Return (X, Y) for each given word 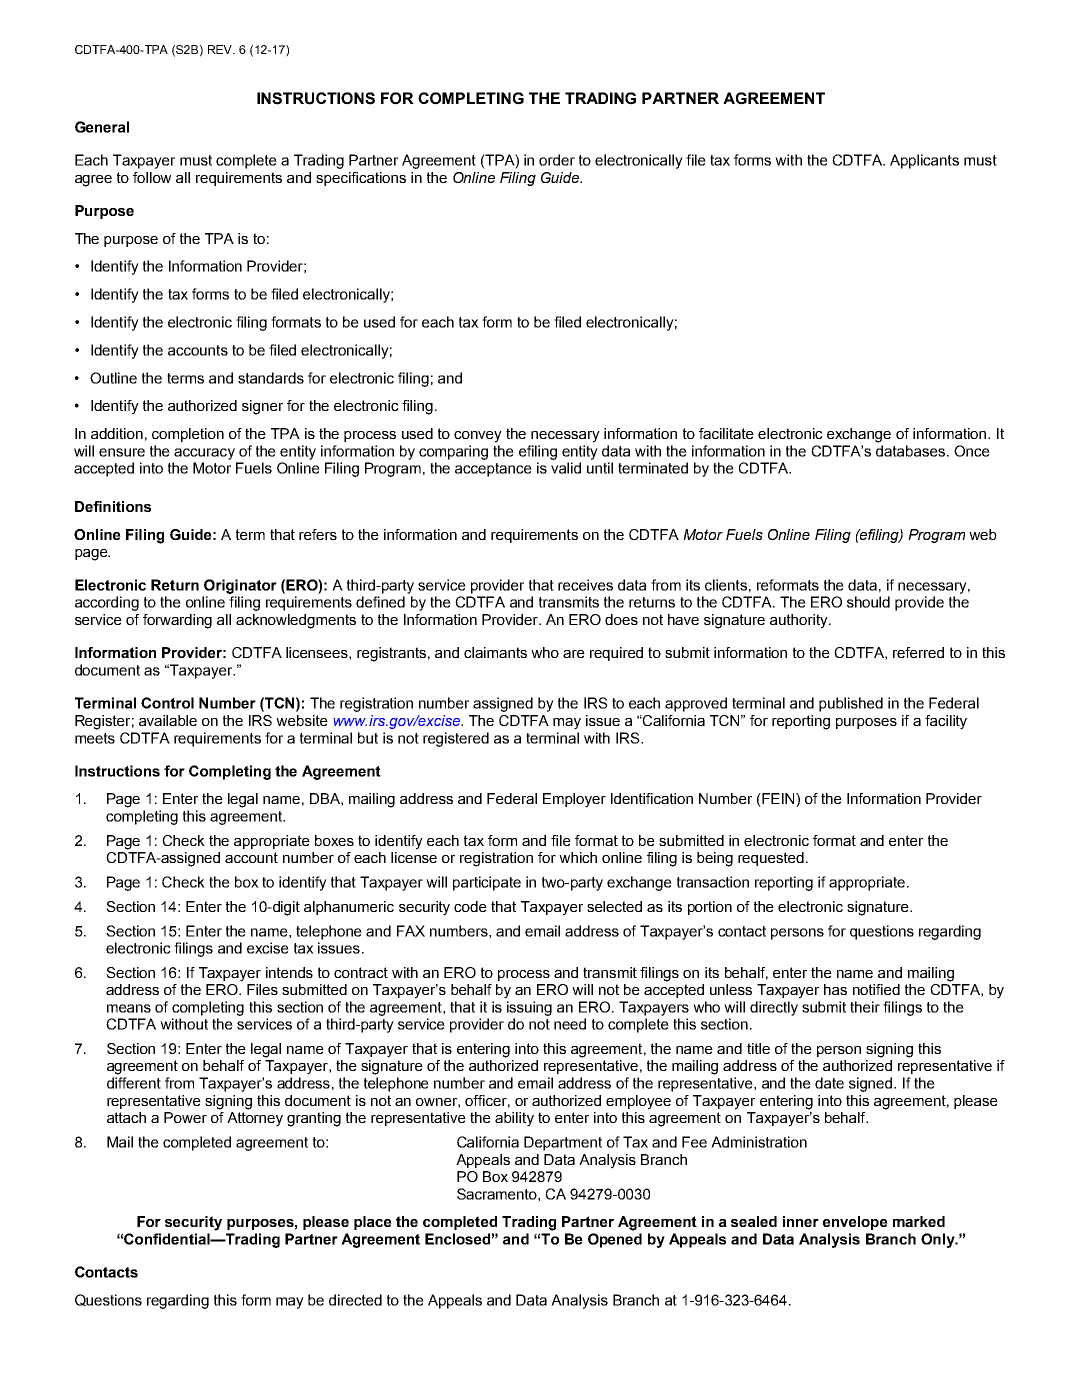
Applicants (924, 161)
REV (221, 49)
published (851, 704)
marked (919, 1221)
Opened (615, 1240)
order (557, 160)
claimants (495, 652)
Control (167, 703)
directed (355, 1300)
